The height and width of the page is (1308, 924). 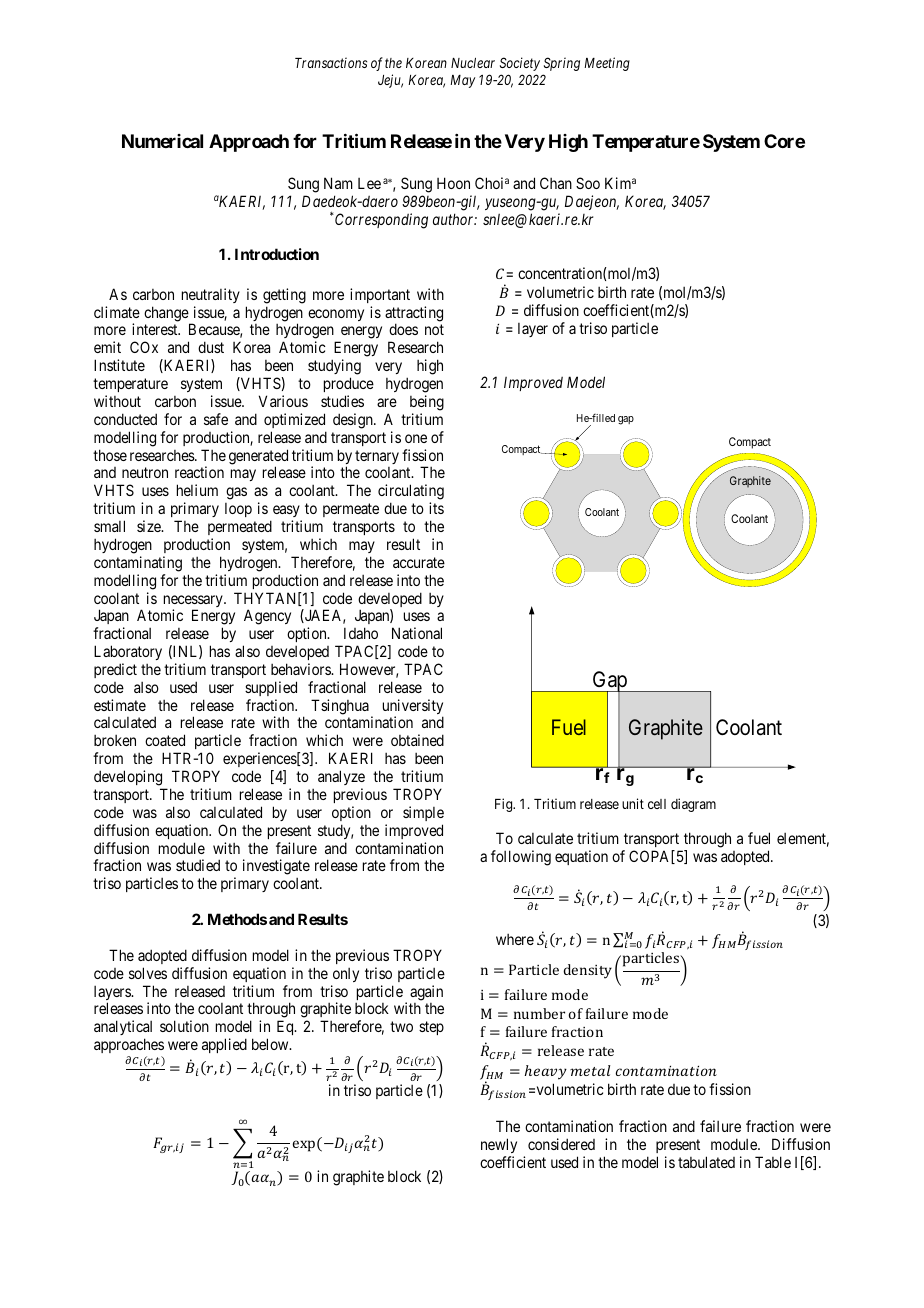 What do you see at coordinates (657, 804) in the page?
I see `cell` at bounding box center [657, 804].
